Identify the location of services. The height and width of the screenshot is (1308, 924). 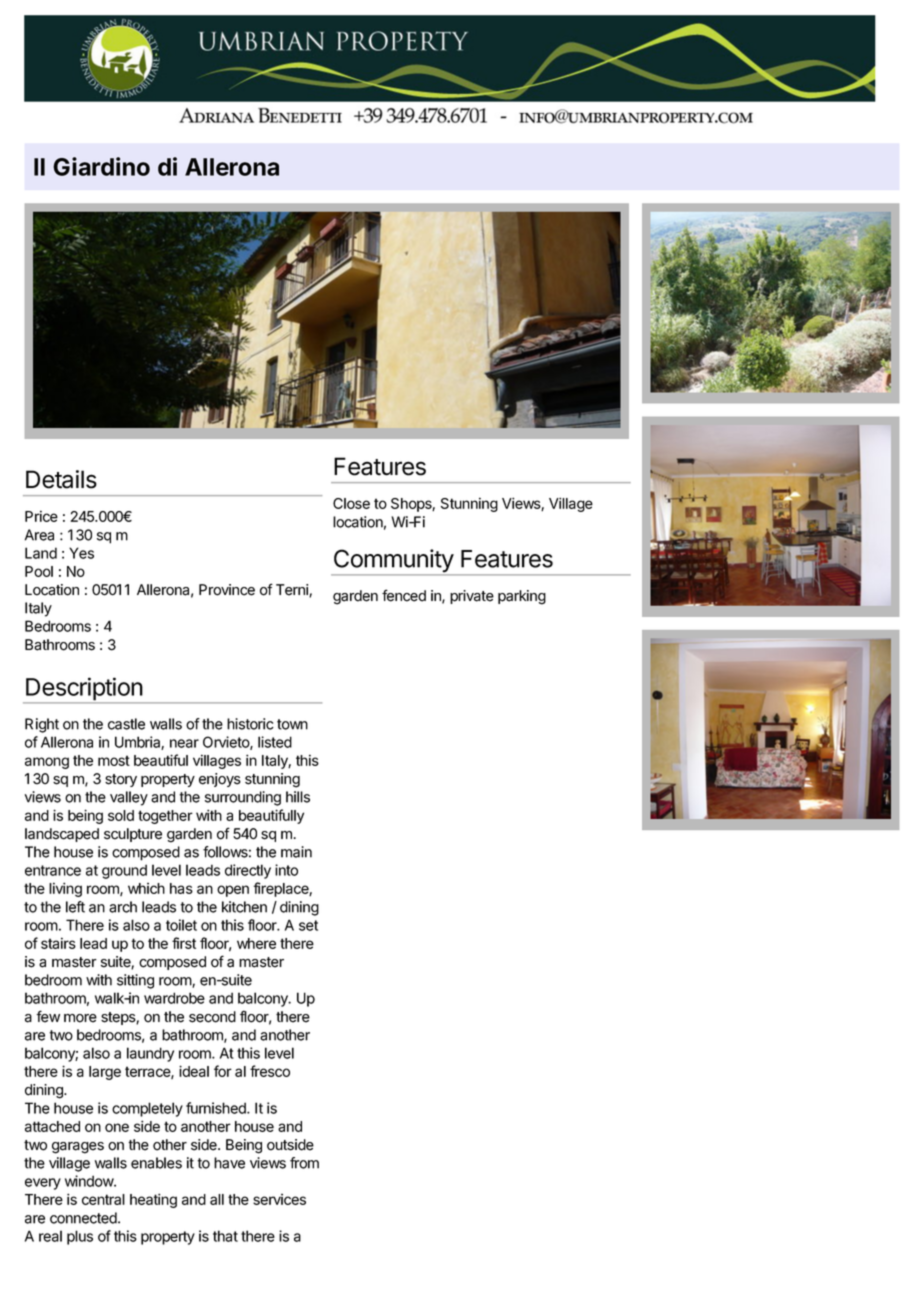
(279, 1199).
